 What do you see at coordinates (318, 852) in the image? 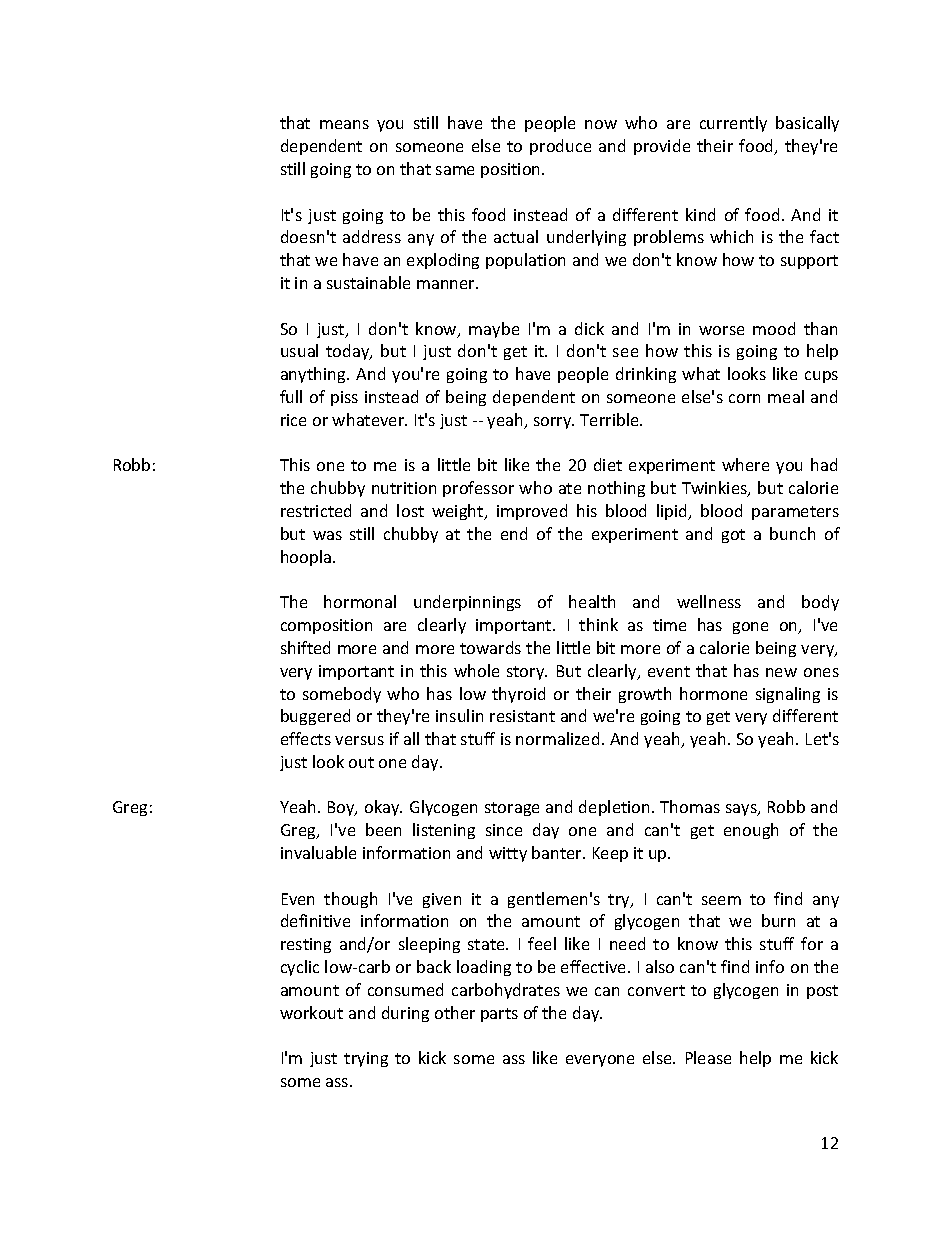
I see `invaluable` at bounding box center [318, 852].
